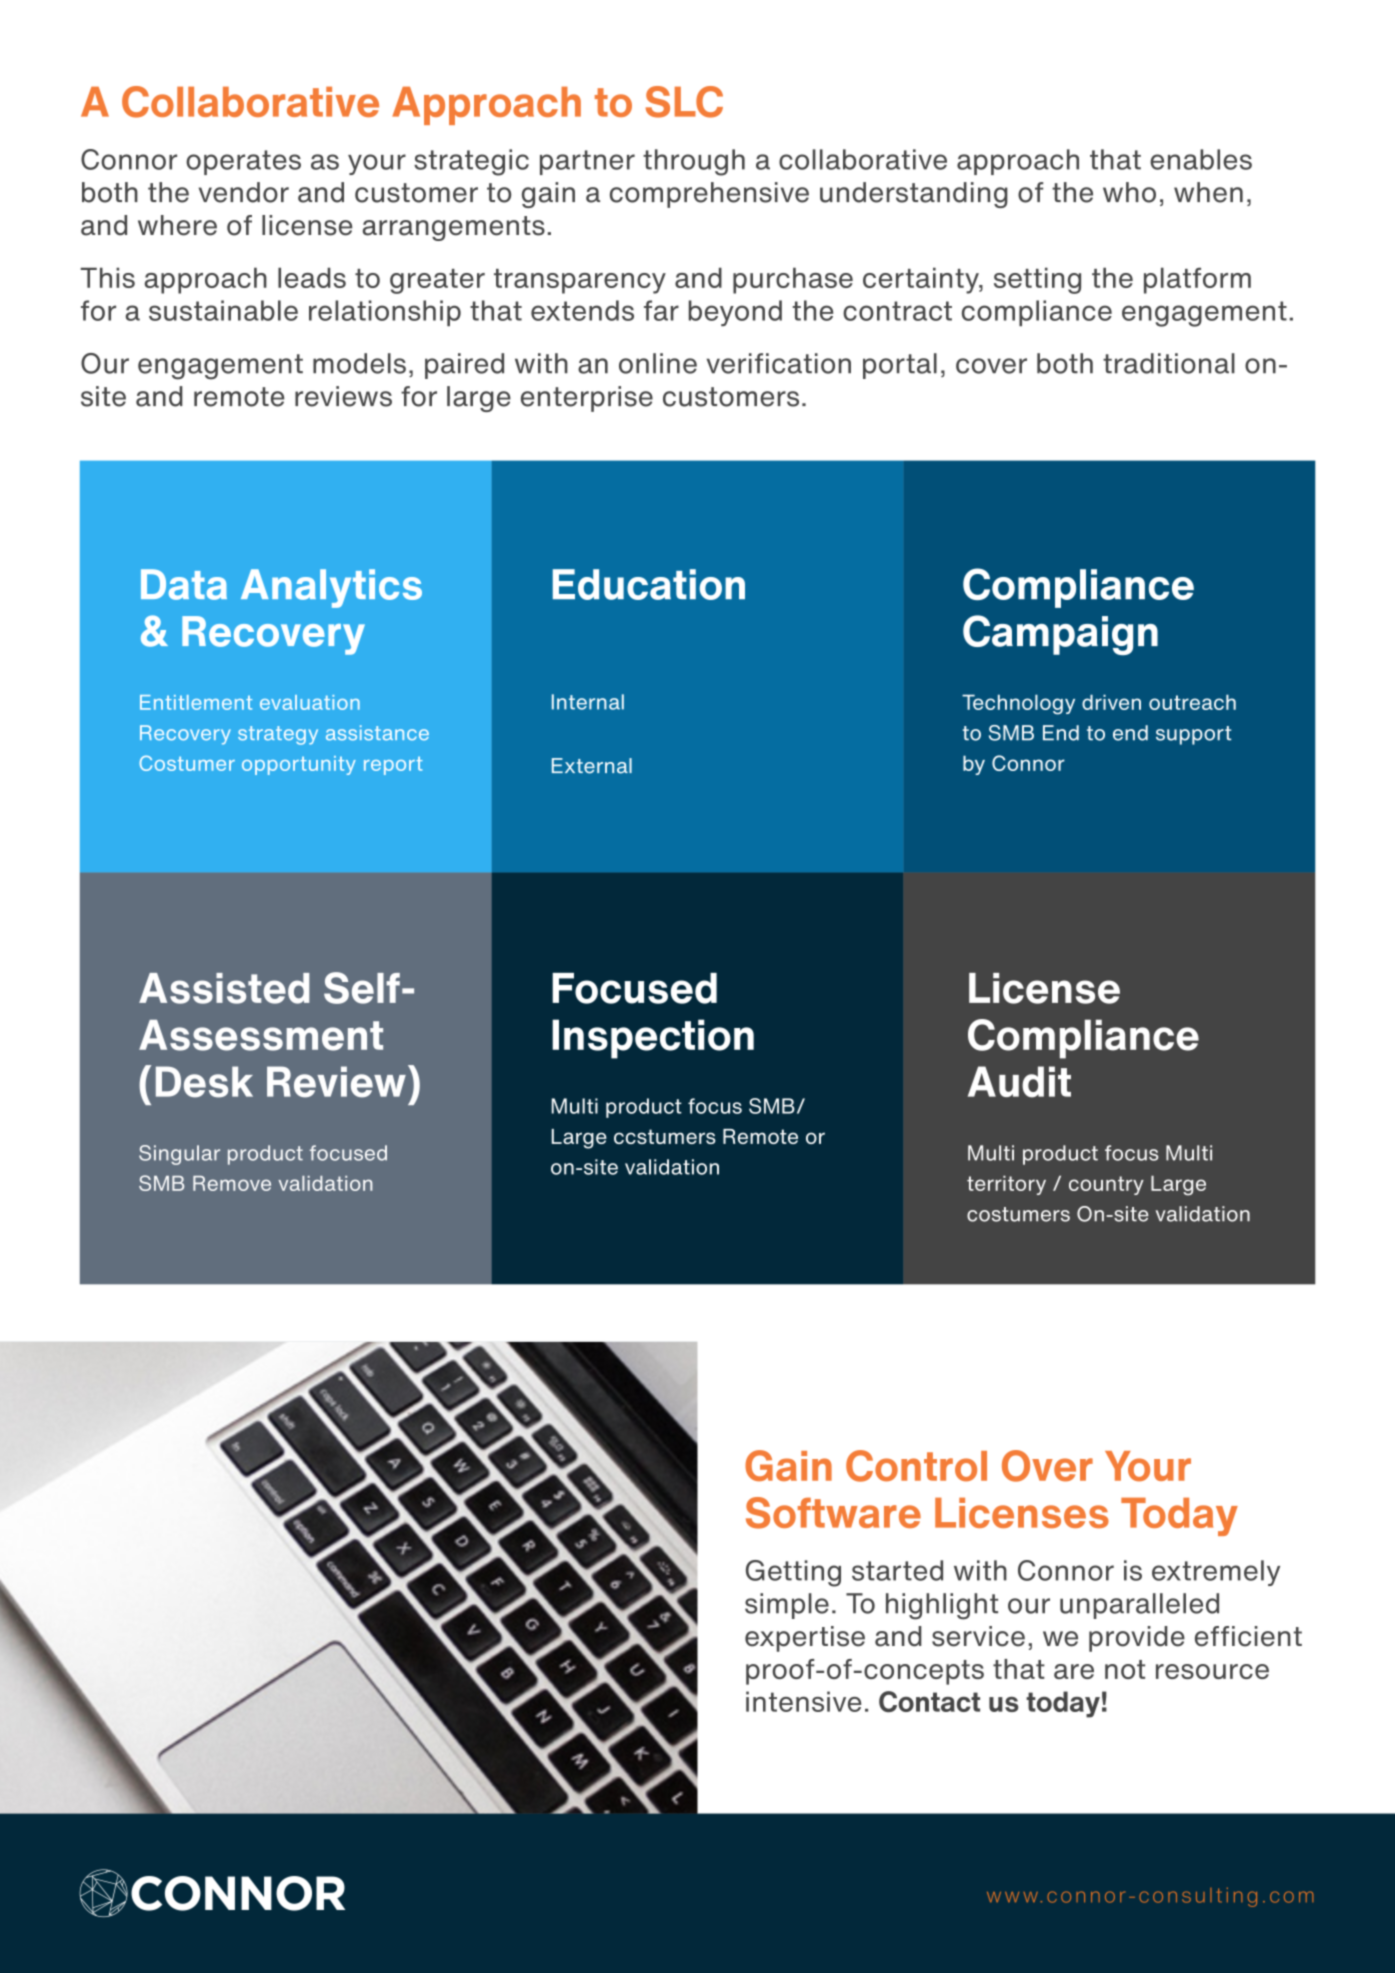 The width and height of the page is (1395, 1973). Describe the element at coordinates (787, 1606) in the page. I see `simple` at that location.
